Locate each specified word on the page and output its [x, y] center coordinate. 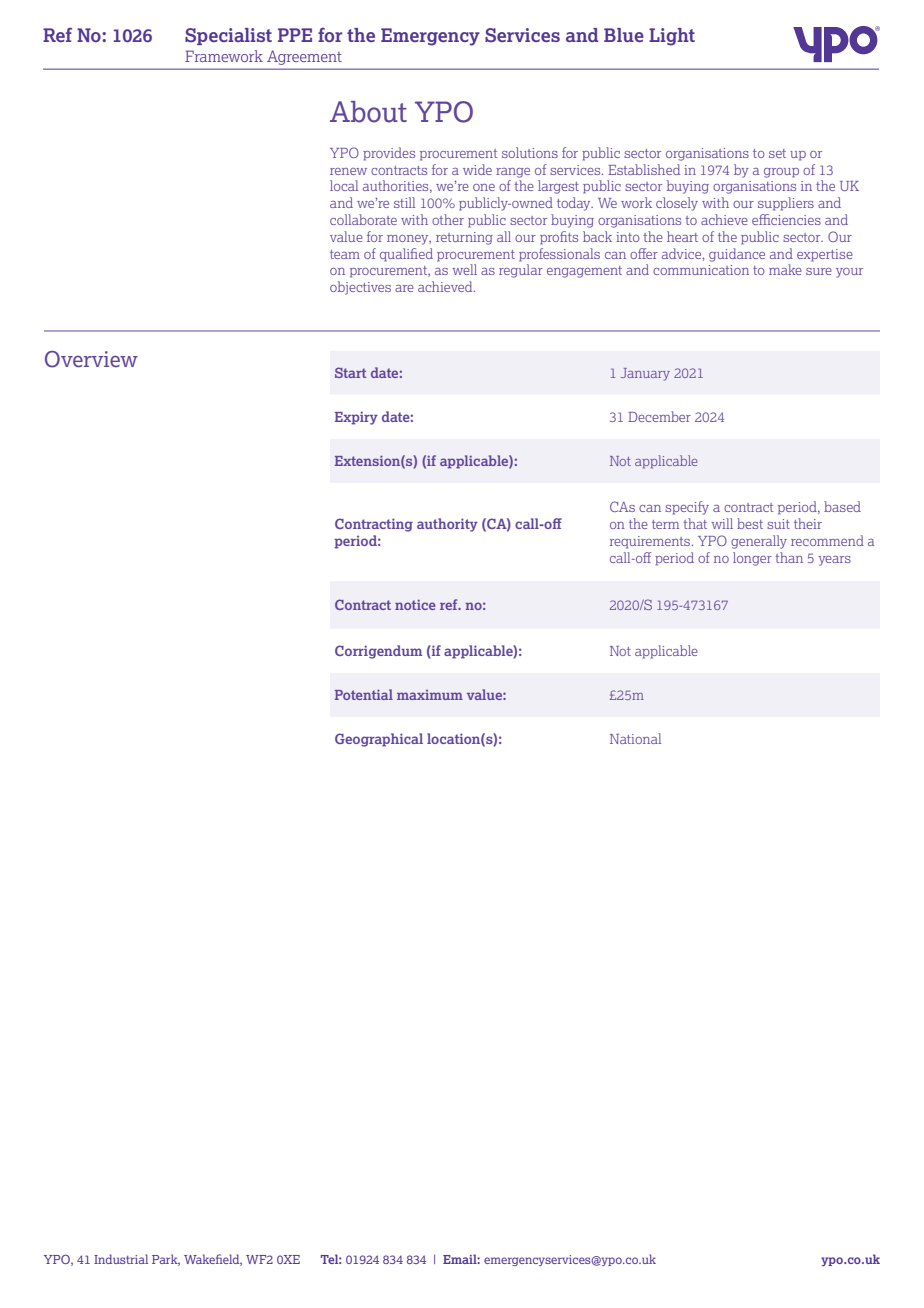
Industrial [121, 1259]
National [635, 738]
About [368, 112]
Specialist [228, 36]
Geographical [379, 740]
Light [672, 37]
